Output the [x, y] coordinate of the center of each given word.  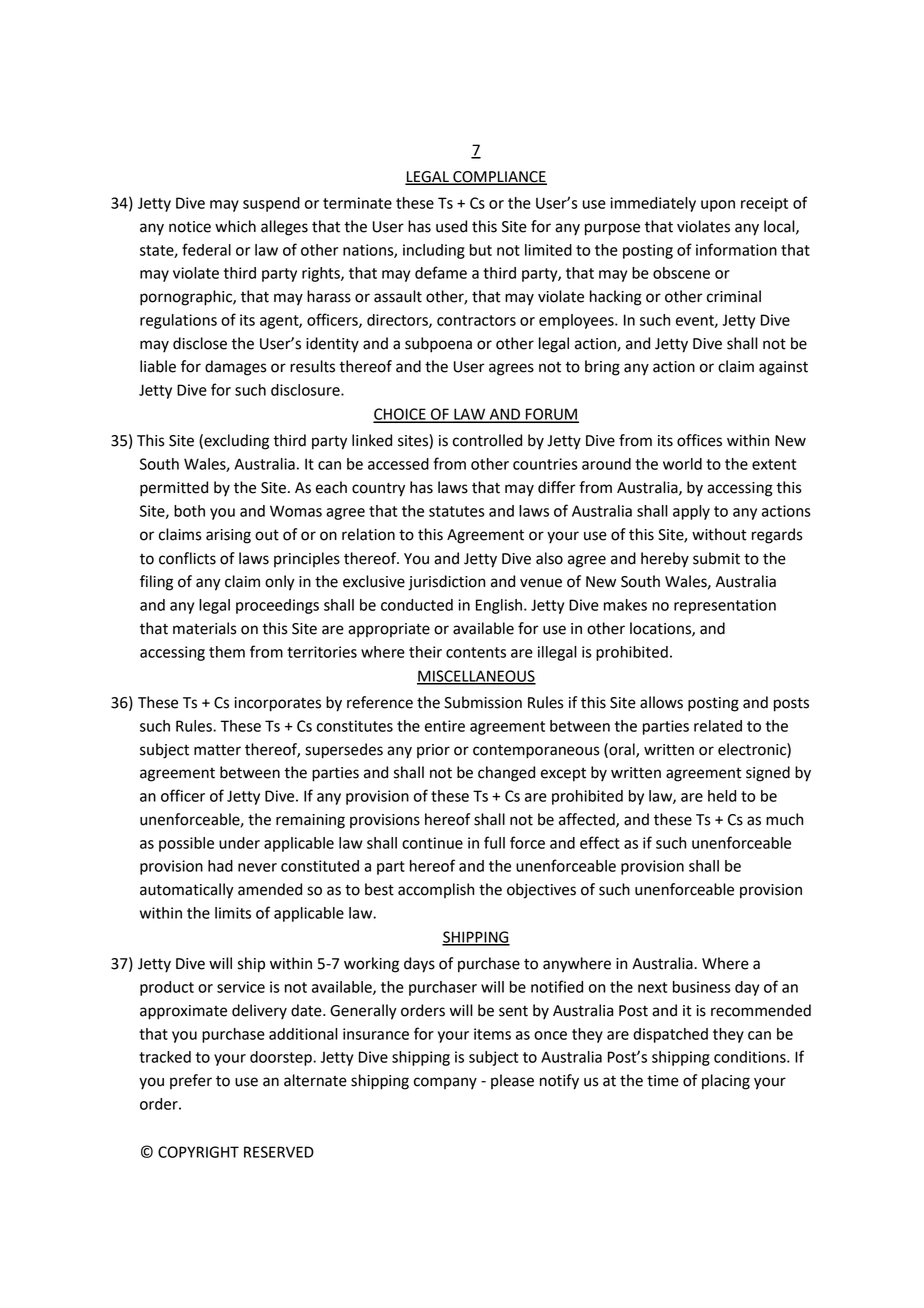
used [451, 226]
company [445, 1083]
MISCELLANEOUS [476, 677]
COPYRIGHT [198, 1152]
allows [661, 702]
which [235, 226]
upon [718, 206]
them [227, 652]
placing [726, 1082]
